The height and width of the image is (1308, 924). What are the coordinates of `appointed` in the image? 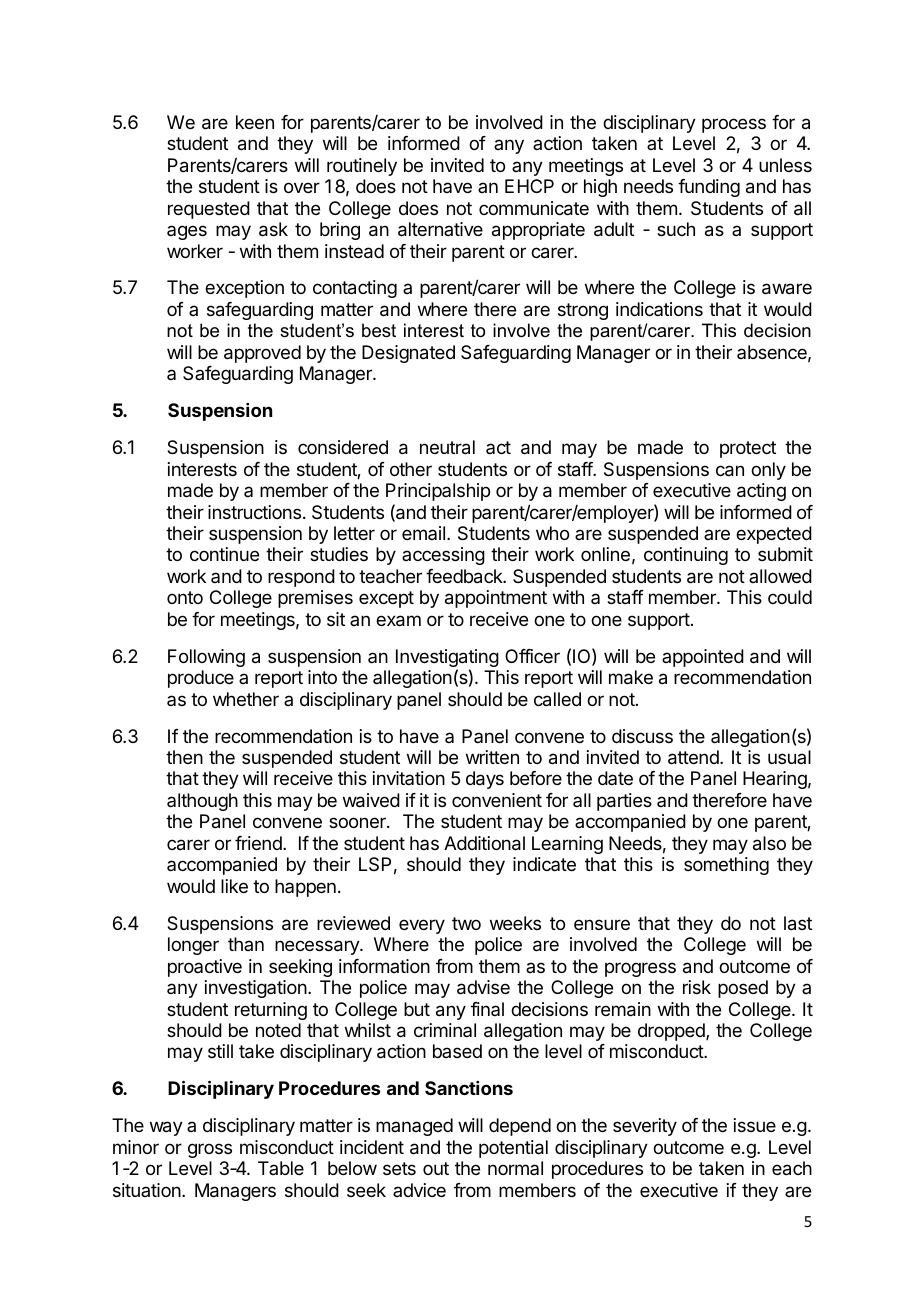 It's located at (703, 658).
